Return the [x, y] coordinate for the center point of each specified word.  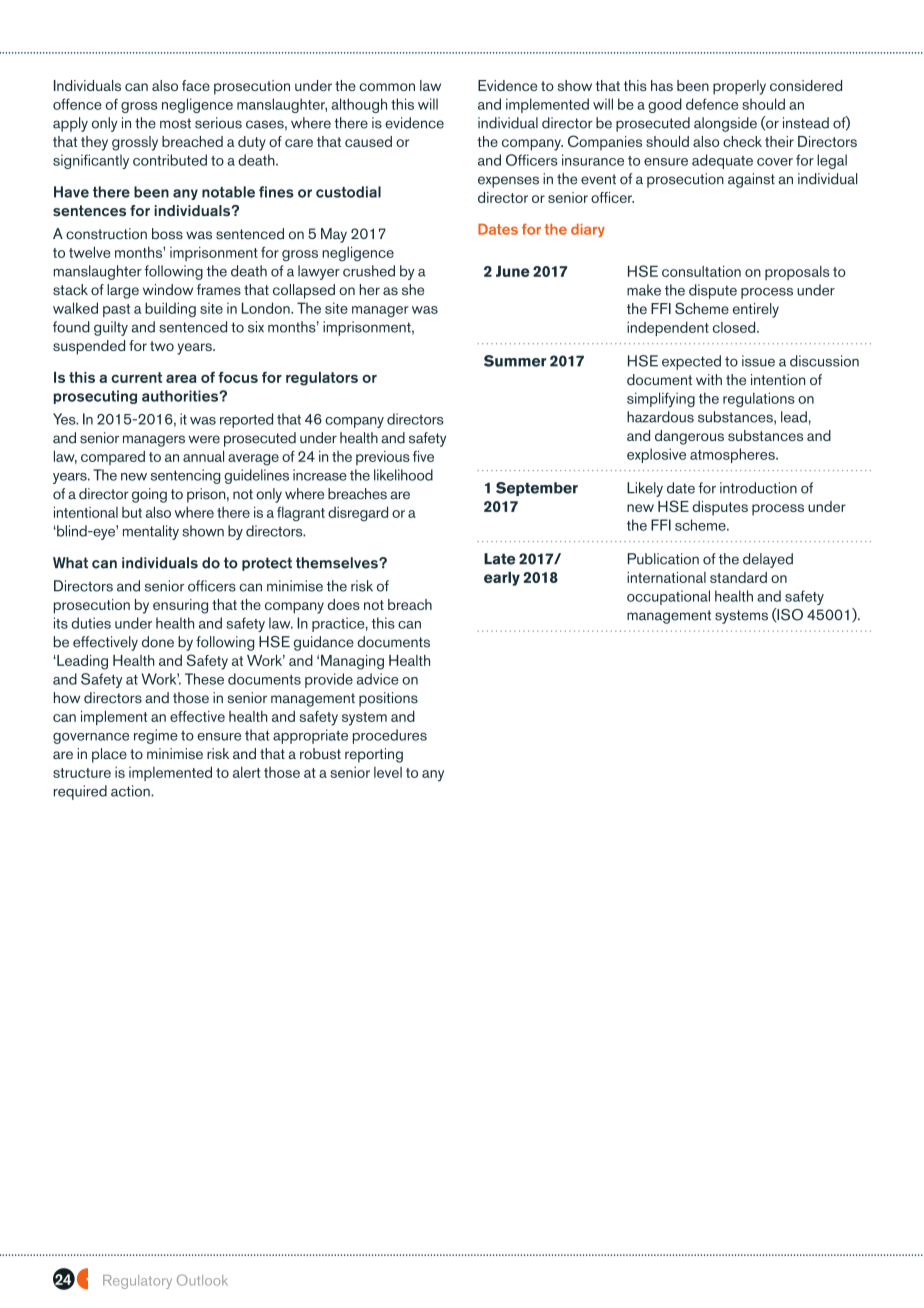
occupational [668, 597]
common [387, 87]
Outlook [202, 1280]
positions [388, 699]
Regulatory [137, 1282]
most [175, 123]
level [388, 772]
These [204, 679]
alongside [725, 124]
